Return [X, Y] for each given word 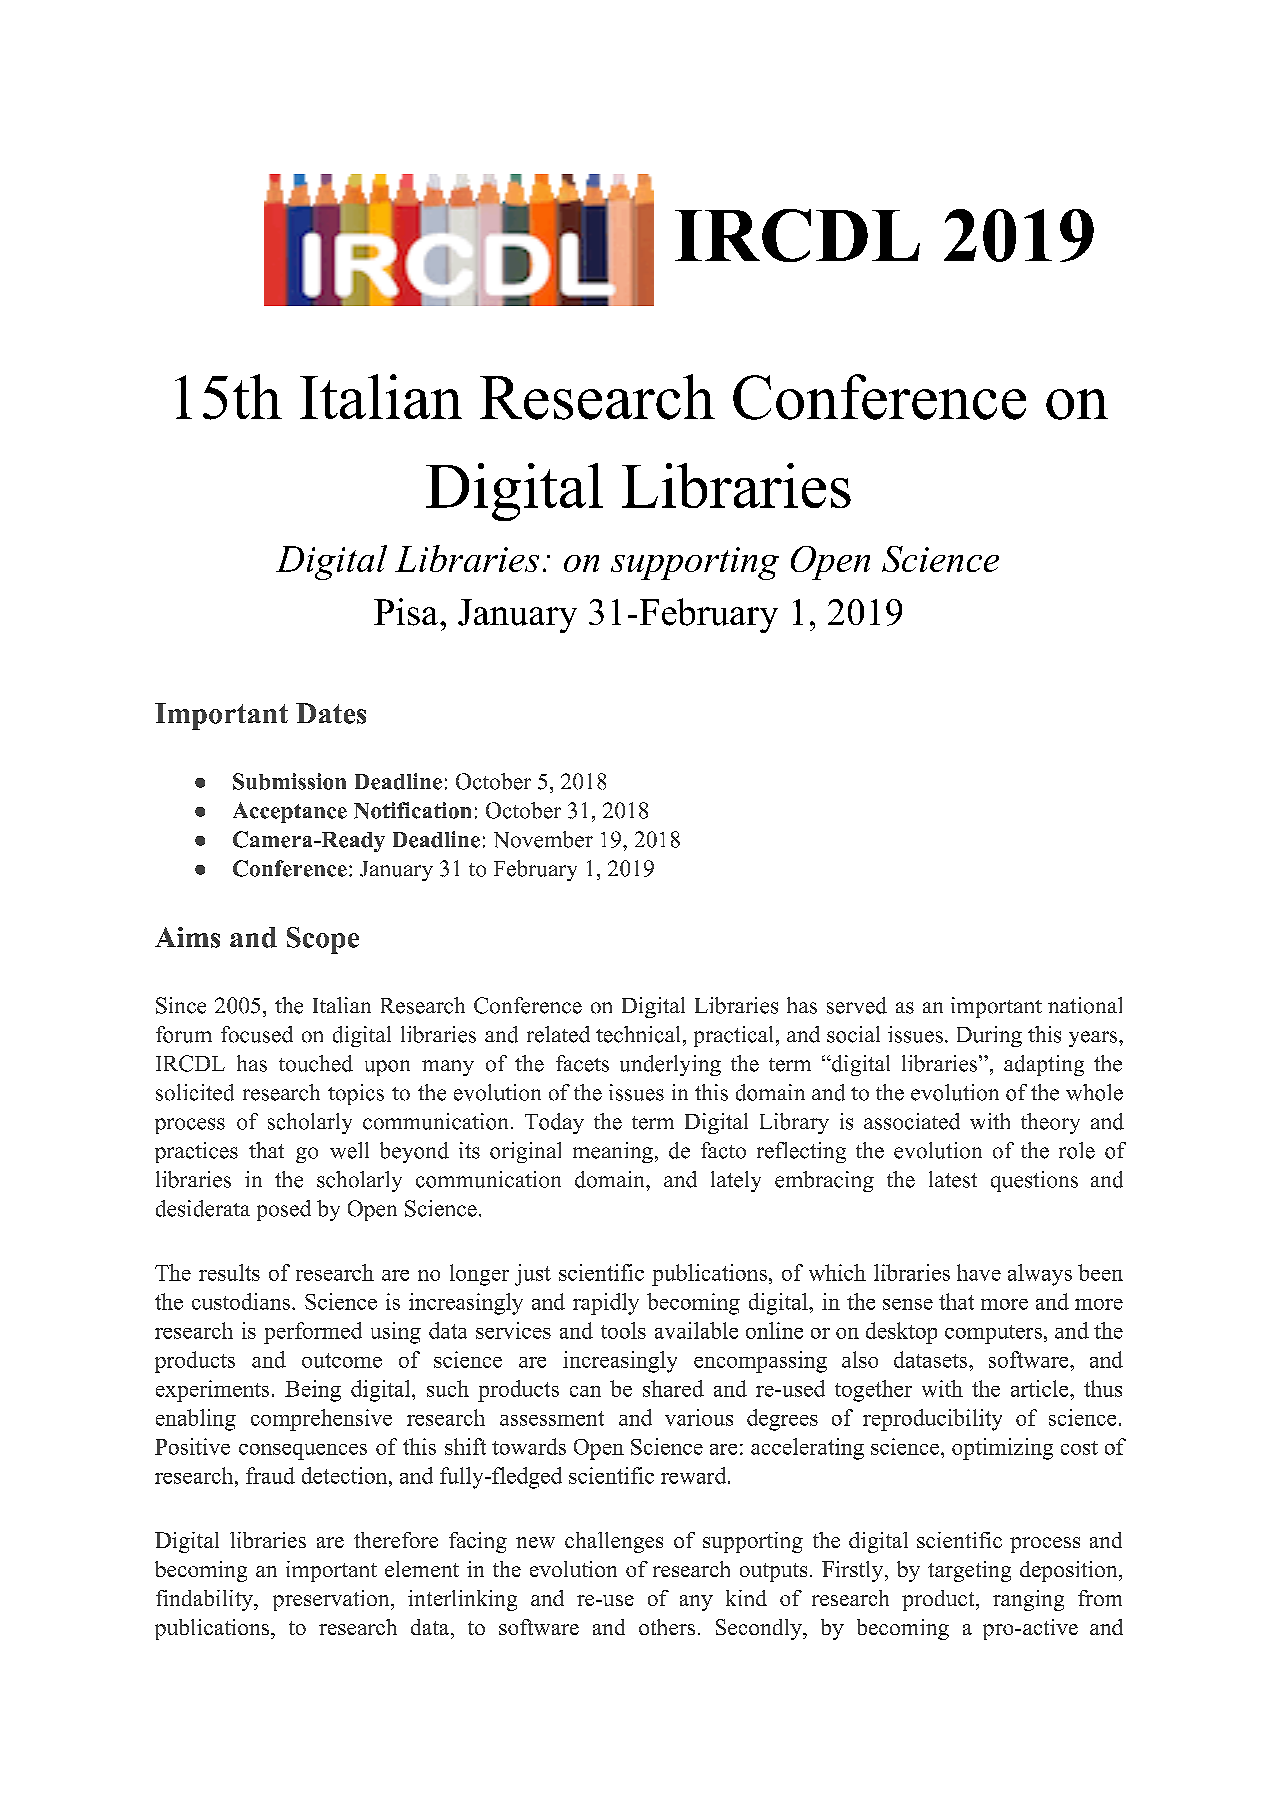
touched [316, 1063]
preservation [332, 1600]
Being [313, 1391]
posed [284, 1210]
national [1085, 1005]
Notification [412, 810]
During [989, 1036]
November [543, 839]
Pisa [407, 612]
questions [1034, 1181]
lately [736, 1181]
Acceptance [290, 812]
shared [673, 1388]
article [1041, 1388]
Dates [331, 713]
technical [638, 1034]
